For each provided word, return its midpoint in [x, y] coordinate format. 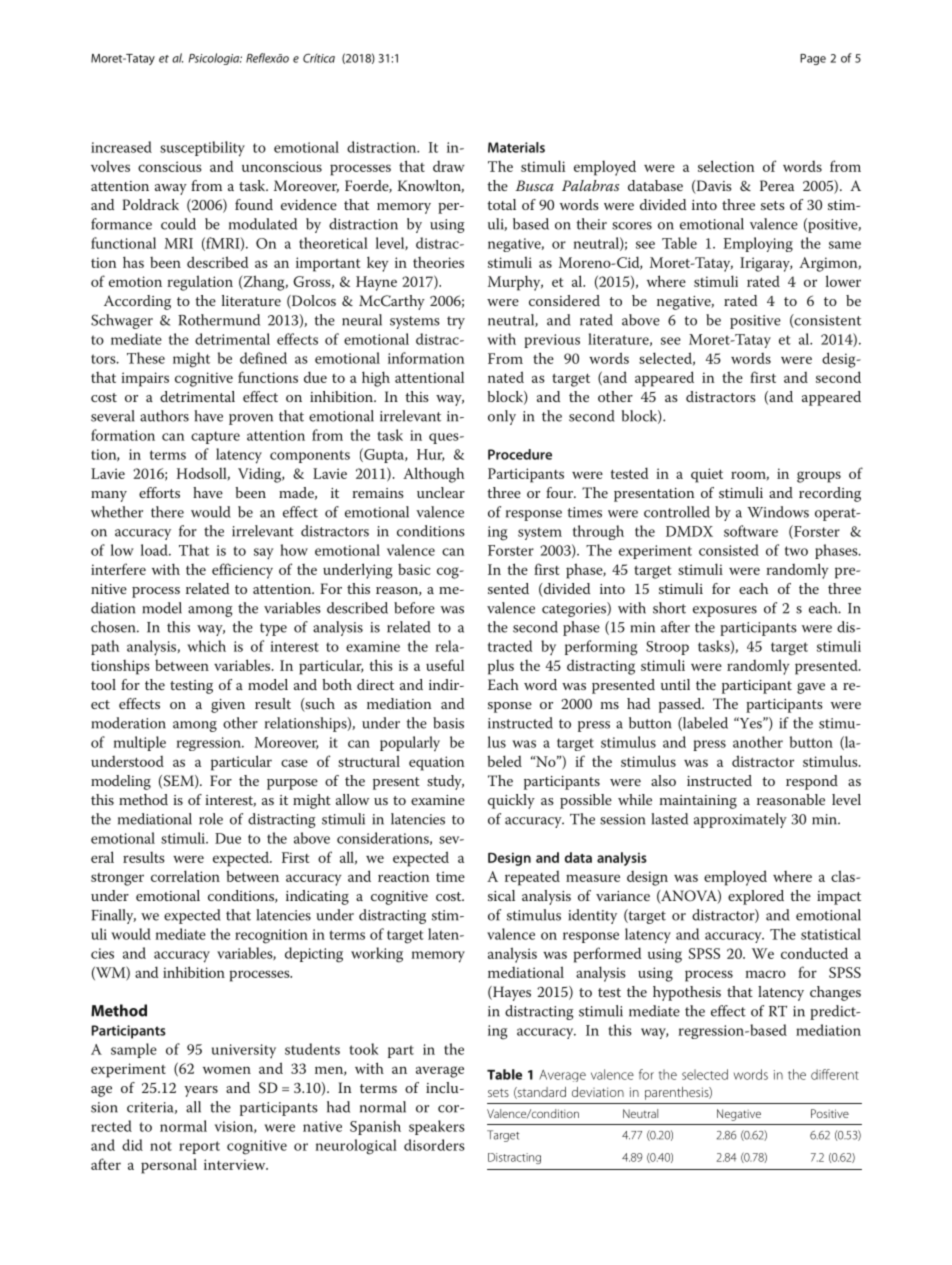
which [206, 646]
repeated [532, 878]
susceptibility [202, 149]
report [199, 1147]
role [211, 819]
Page [813, 59]
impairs [145, 379]
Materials [516, 147]
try [456, 322]
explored [756, 897]
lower [843, 281]
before [414, 608]
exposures [725, 611]
